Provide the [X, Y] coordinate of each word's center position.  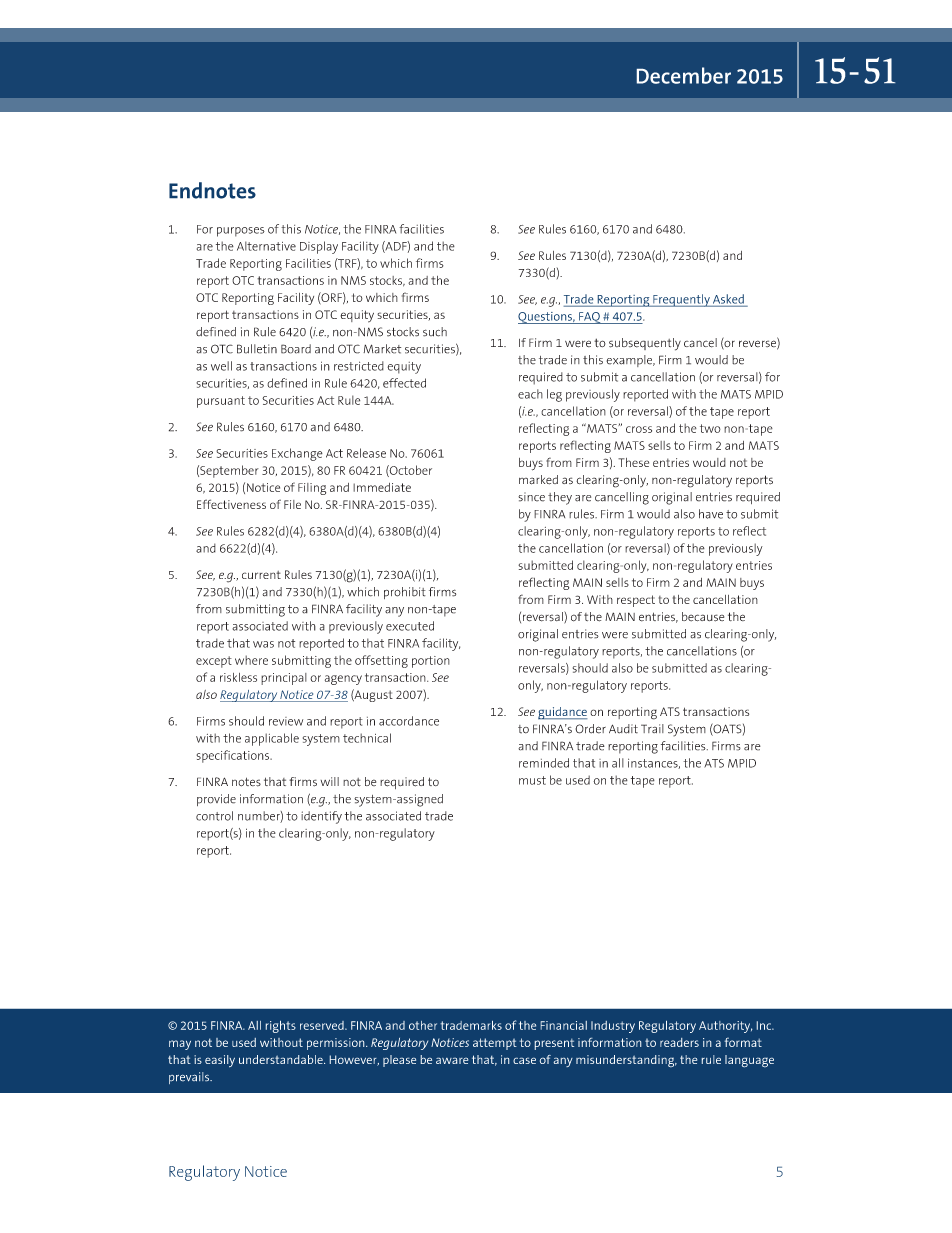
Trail [652, 728]
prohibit [405, 593]
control [214, 816]
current [261, 575]
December [684, 75]
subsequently [645, 344]
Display [319, 247]
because [703, 617]
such [435, 332]
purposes [241, 232]
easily [220, 1061]
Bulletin [257, 349]
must [532, 780]
